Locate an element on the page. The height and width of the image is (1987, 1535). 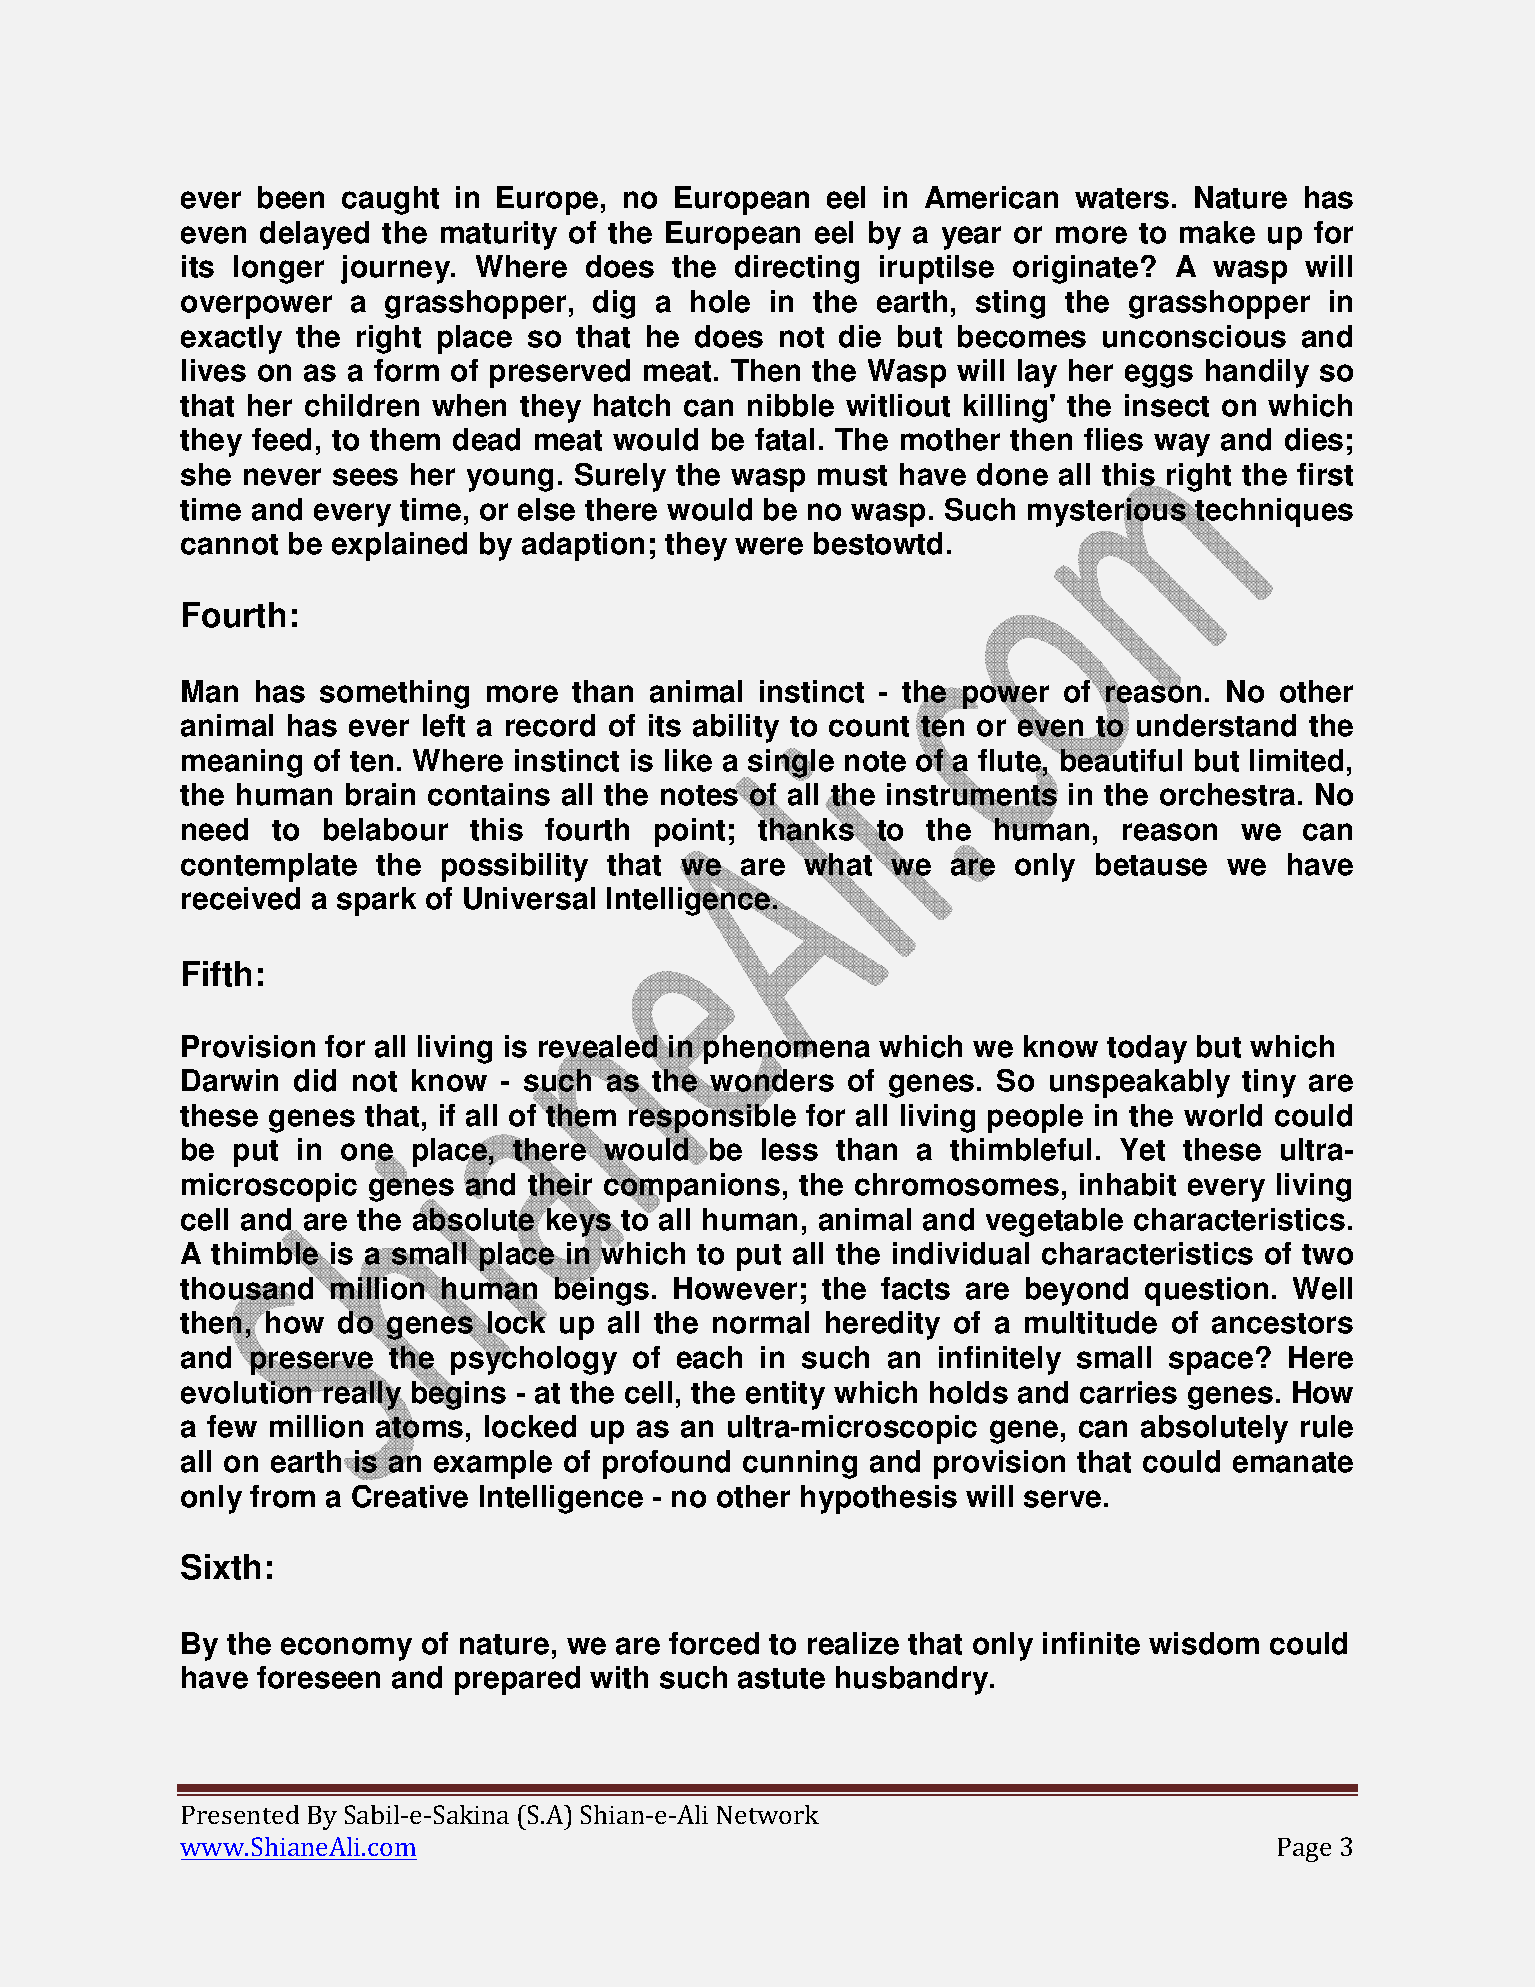
way is located at coordinates (1182, 445).
